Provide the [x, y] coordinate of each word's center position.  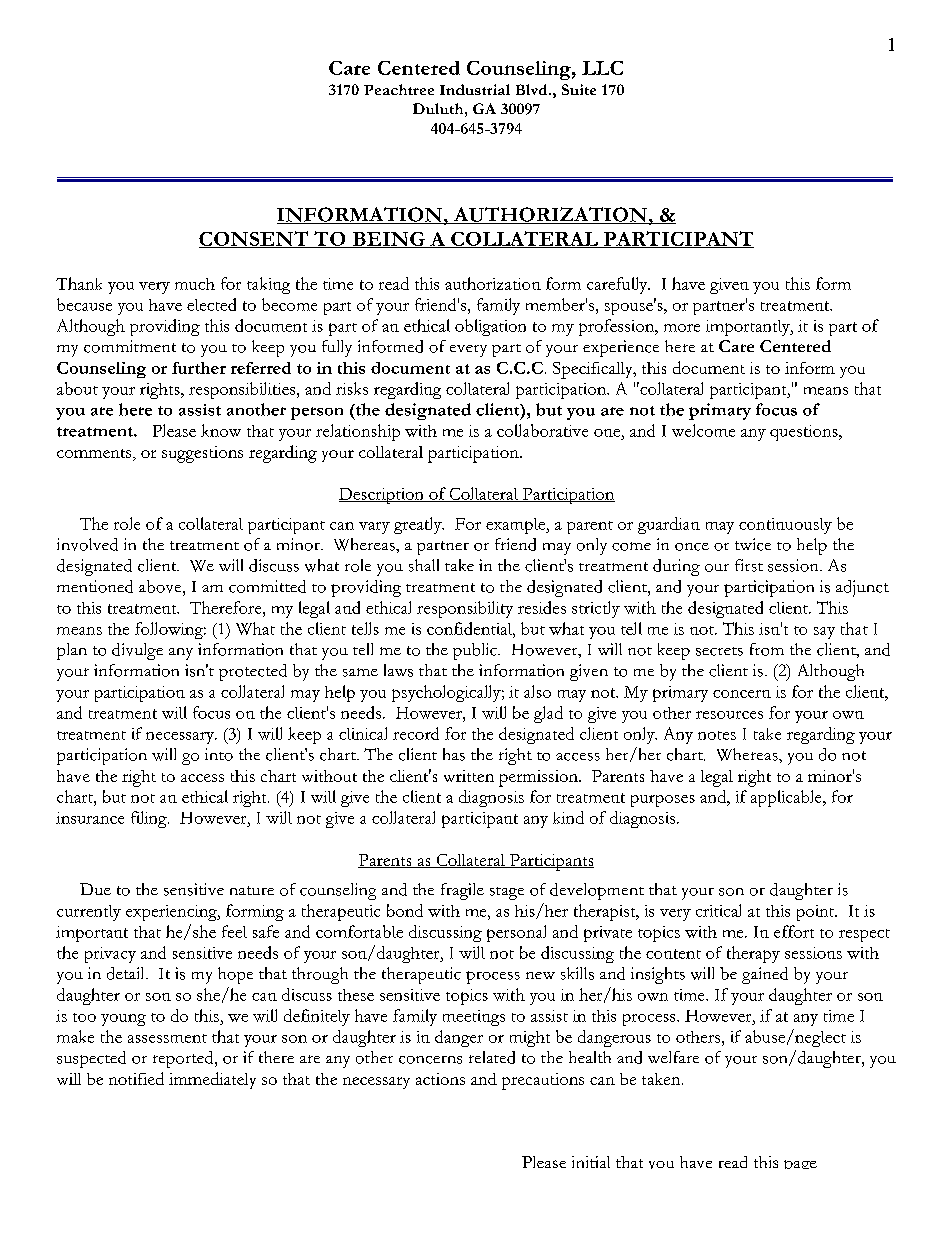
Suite [579, 89]
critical [718, 910]
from [767, 649]
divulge [137, 651]
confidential [470, 628]
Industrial [475, 89]
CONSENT [255, 239]
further [199, 368]
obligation [490, 327]
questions [805, 433]
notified [136, 1078]
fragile [462, 891]
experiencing [172, 913]
